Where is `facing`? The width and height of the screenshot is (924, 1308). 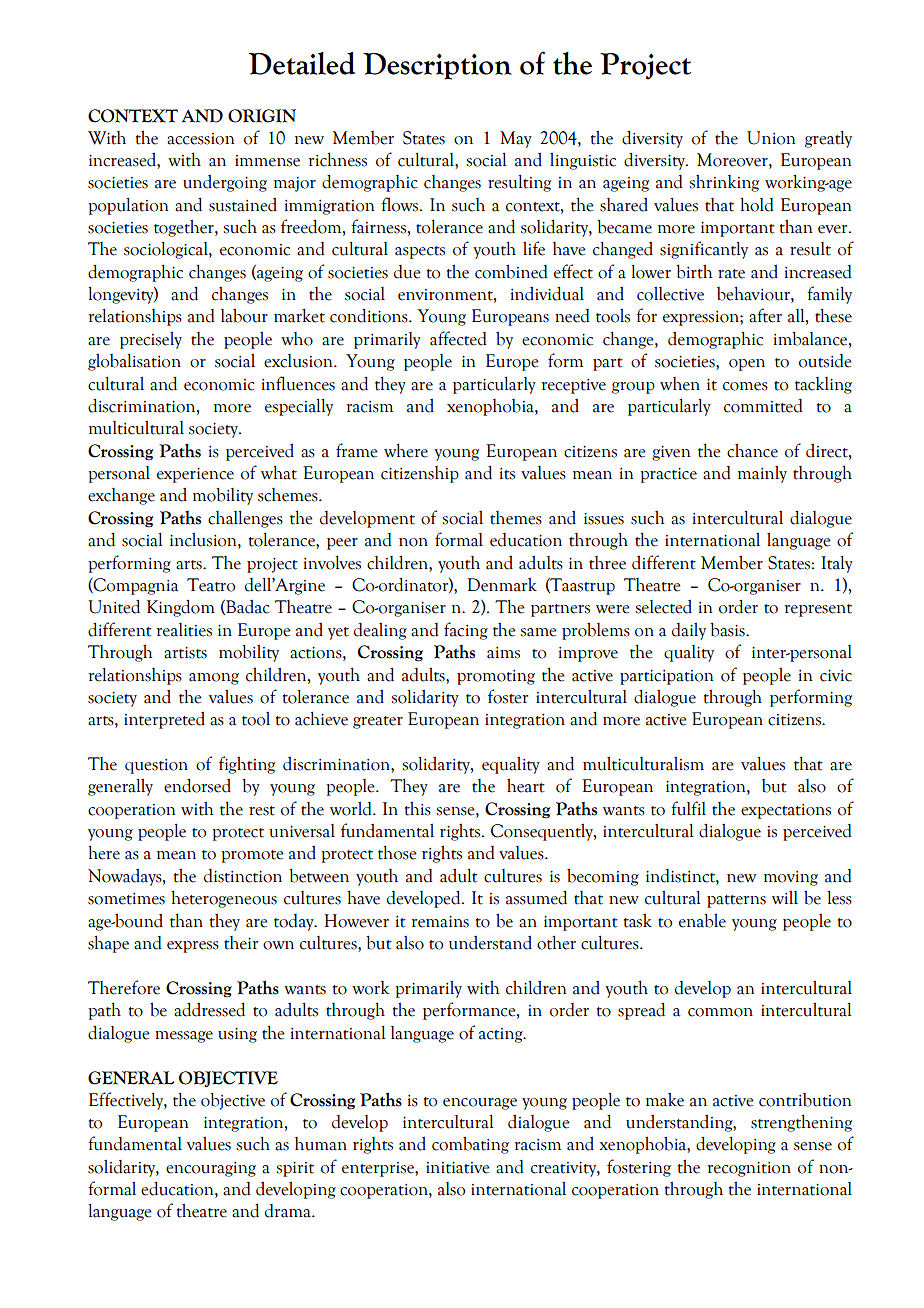
facing is located at coordinates (466, 631).
